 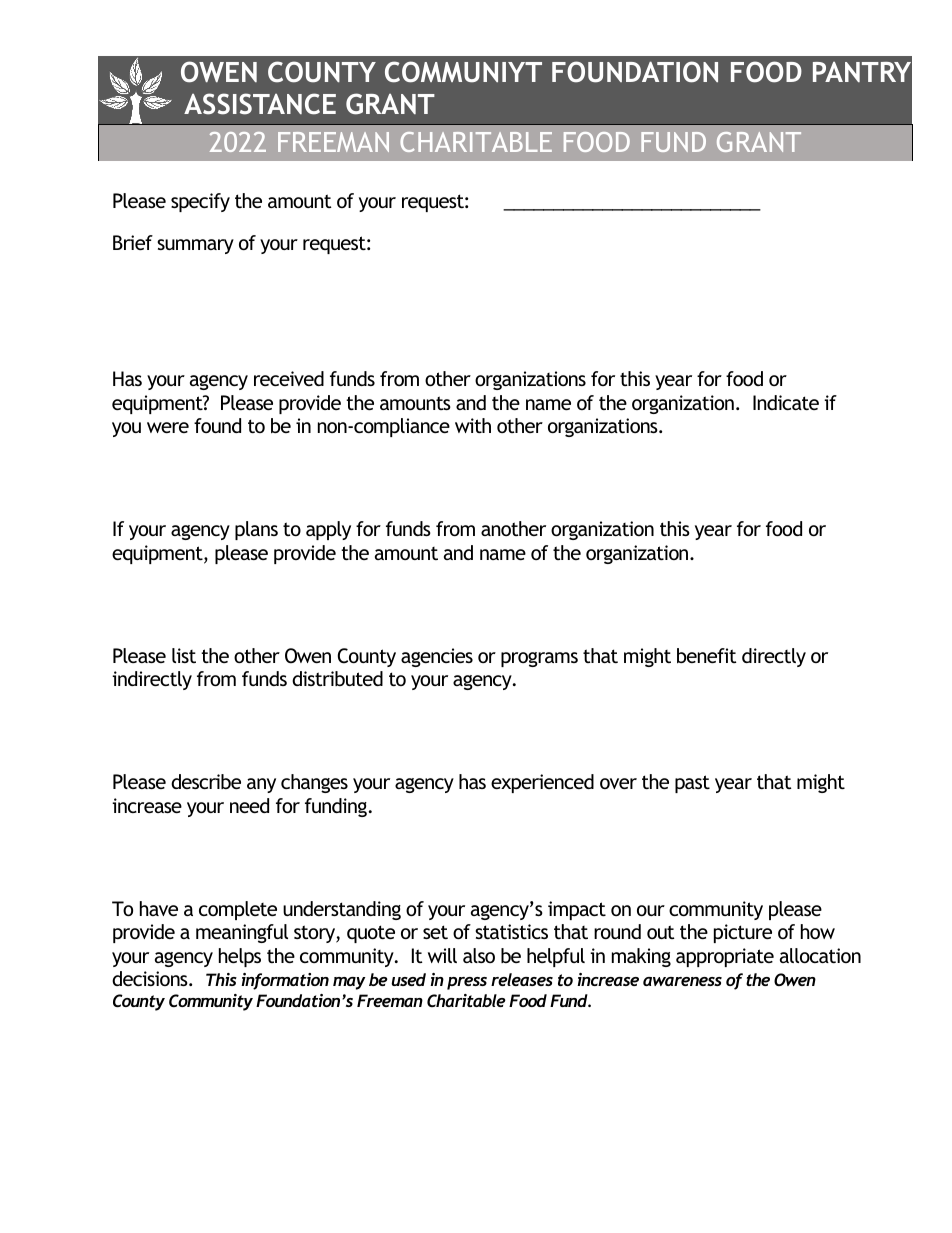 What do you see at coordinates (437, 657) in the document?
I see `agencies` at bounding box center [437, 657].
